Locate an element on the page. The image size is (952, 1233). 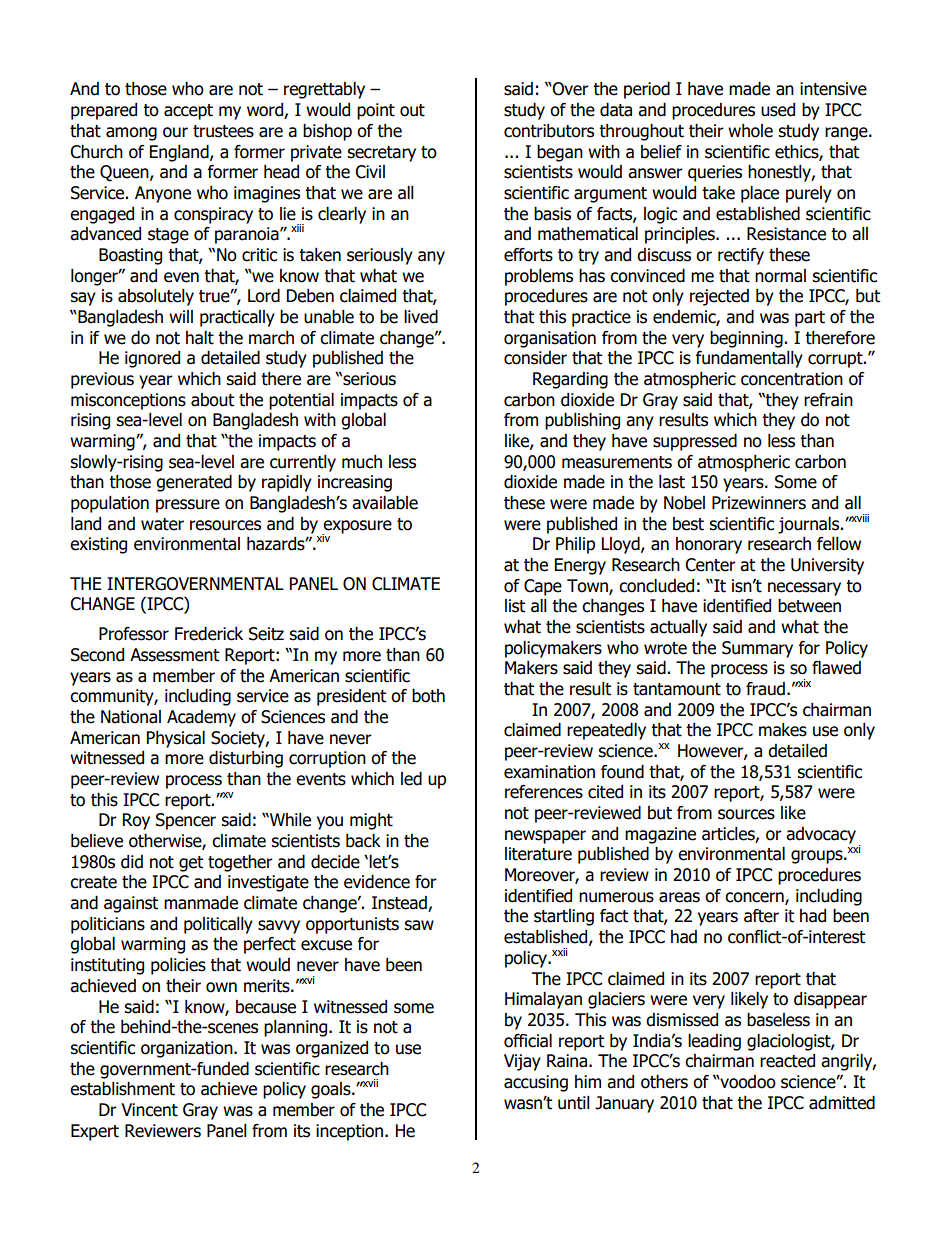
generated is located at coordinates (194, 483).
